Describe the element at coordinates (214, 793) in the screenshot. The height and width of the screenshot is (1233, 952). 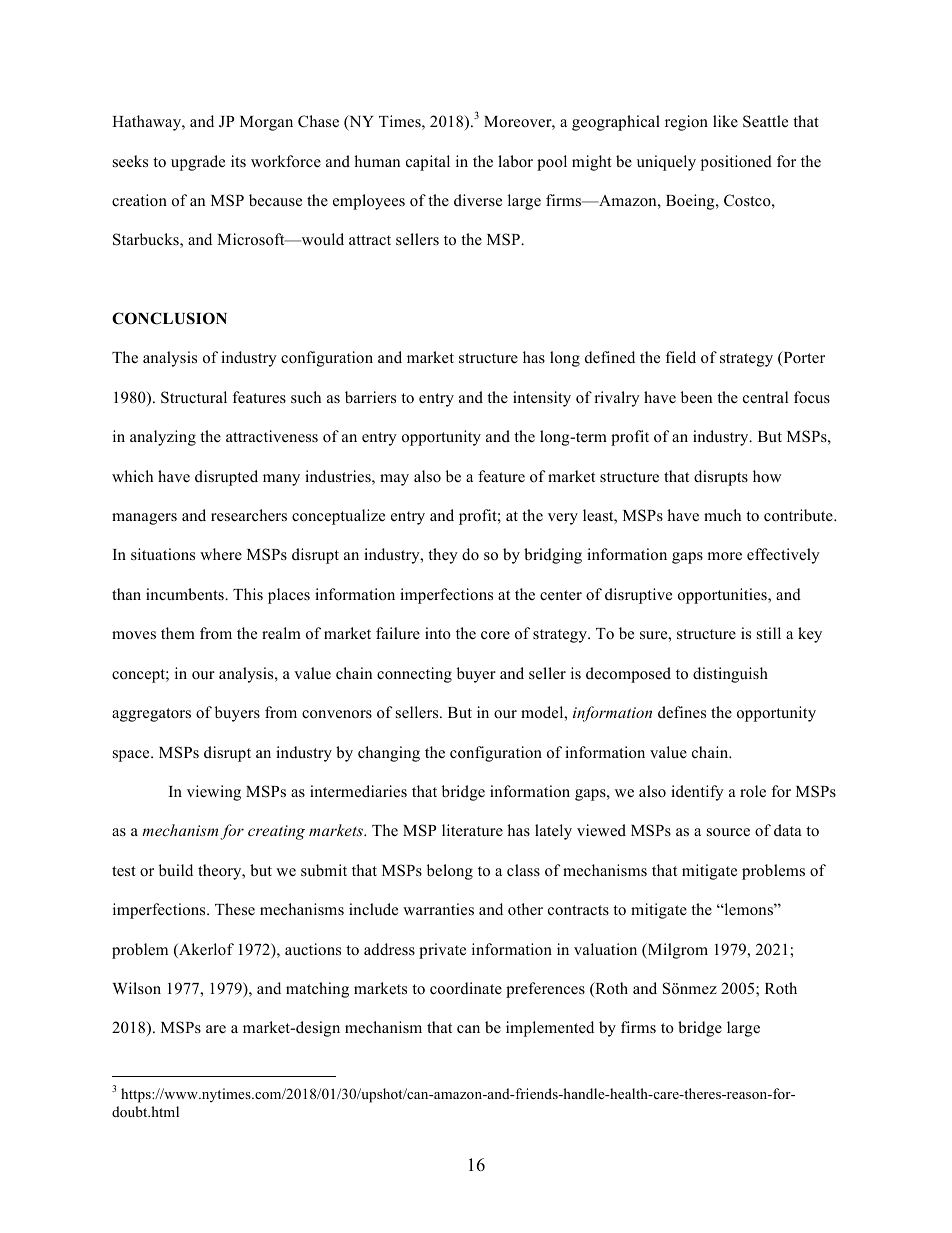
I see `viewing` at that location.
